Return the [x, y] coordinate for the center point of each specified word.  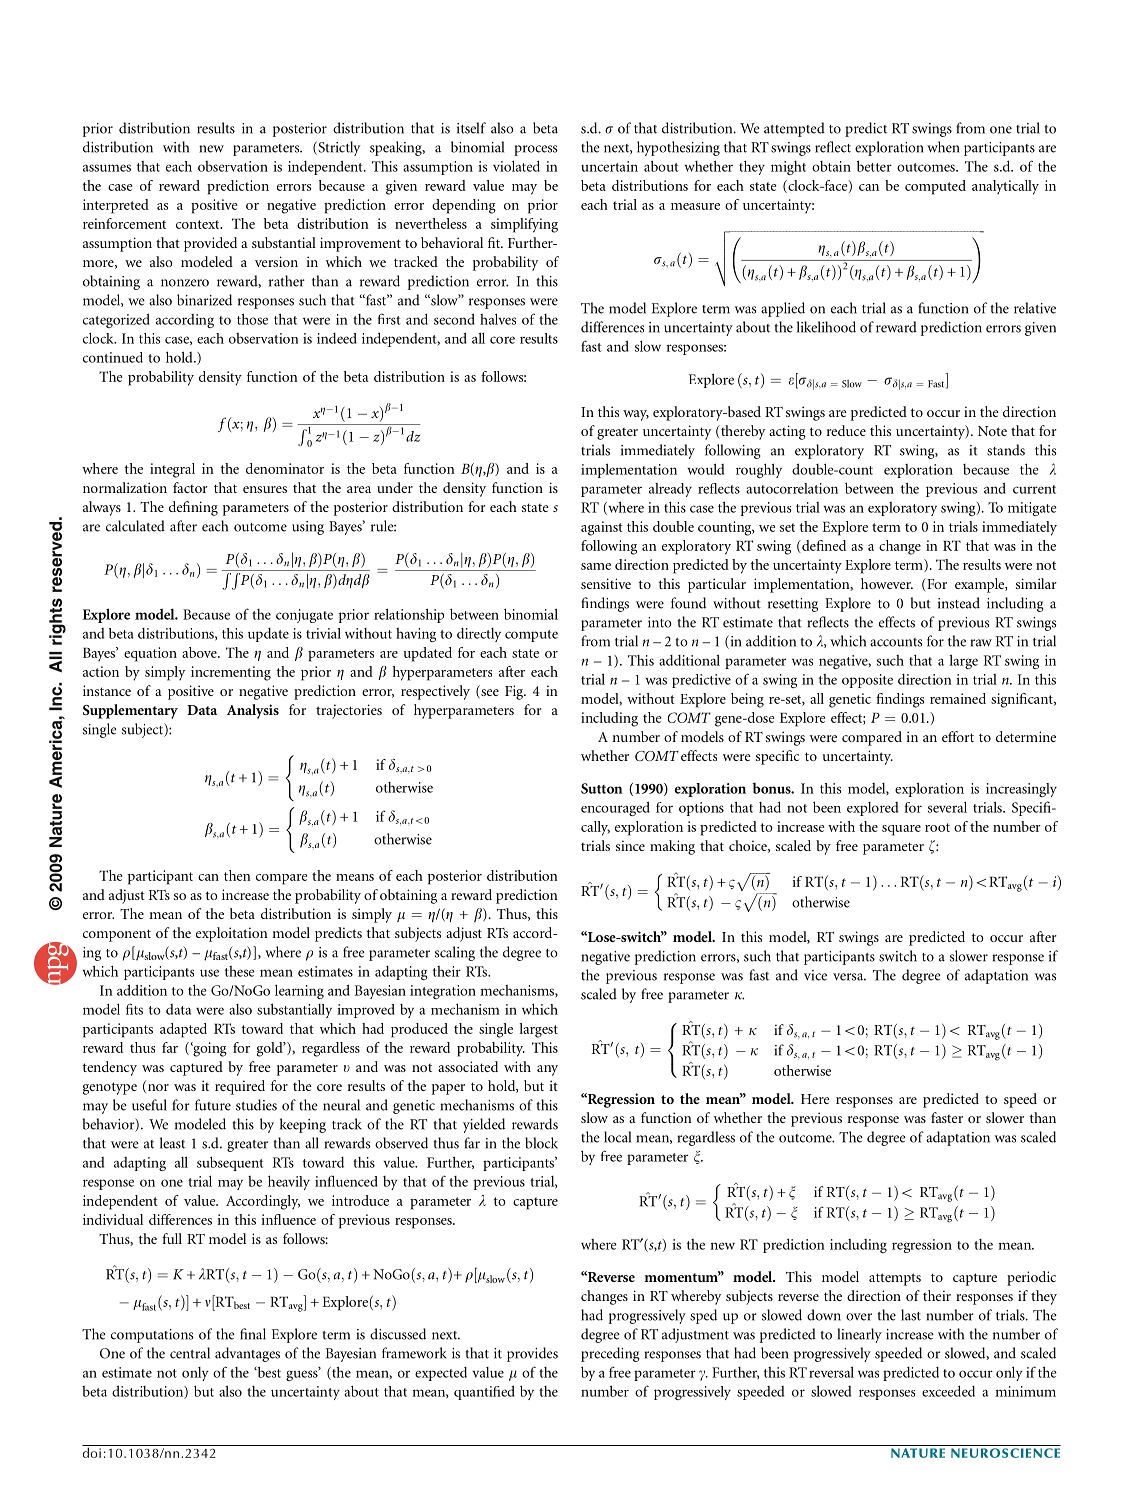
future [213, 1105]
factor [190, 487]
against [602, 528]
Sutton [602, 788]
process [535, 150]
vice [815, 975]
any [547, 1070]
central [190, 1353]
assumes [107, 168]
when [943, 147]
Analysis [253, 711]
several [947, 807]
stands [1006, 450]
